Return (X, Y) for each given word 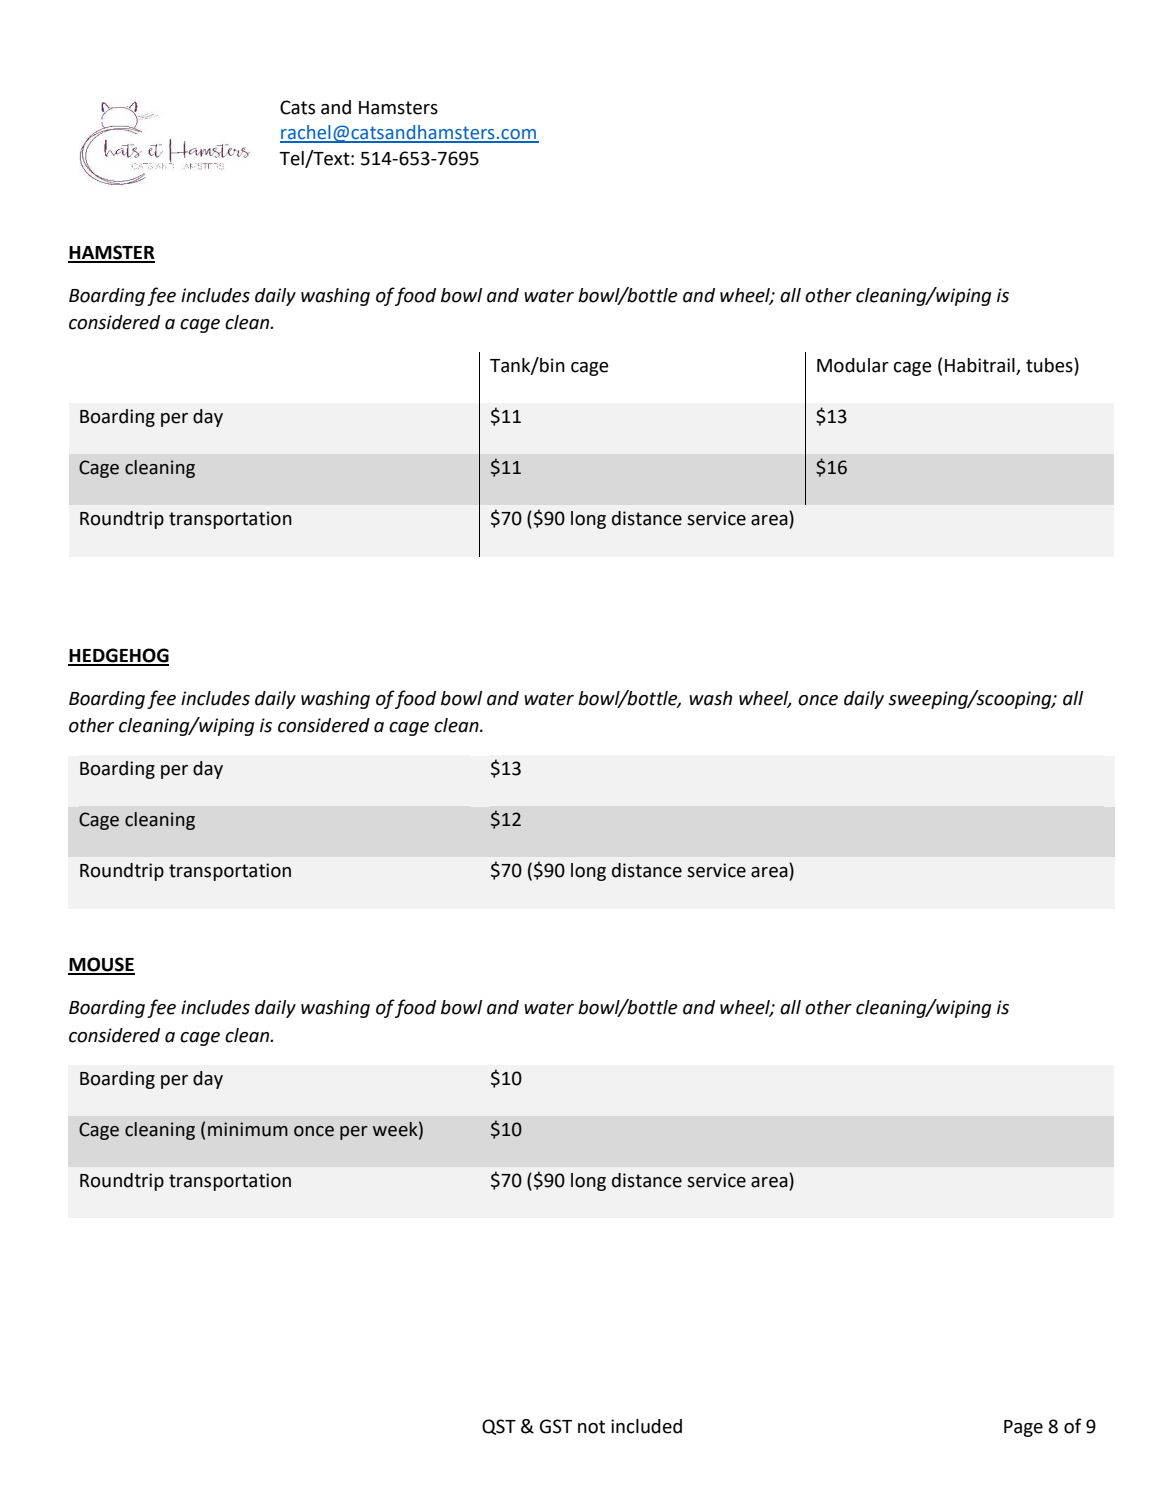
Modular (853, 365)
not (591, 1427)
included (646, 1426)
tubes (1050, 366)
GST (556, 1426)
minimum (248, 1129)
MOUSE (101, 965)
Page (1023, 1428)
